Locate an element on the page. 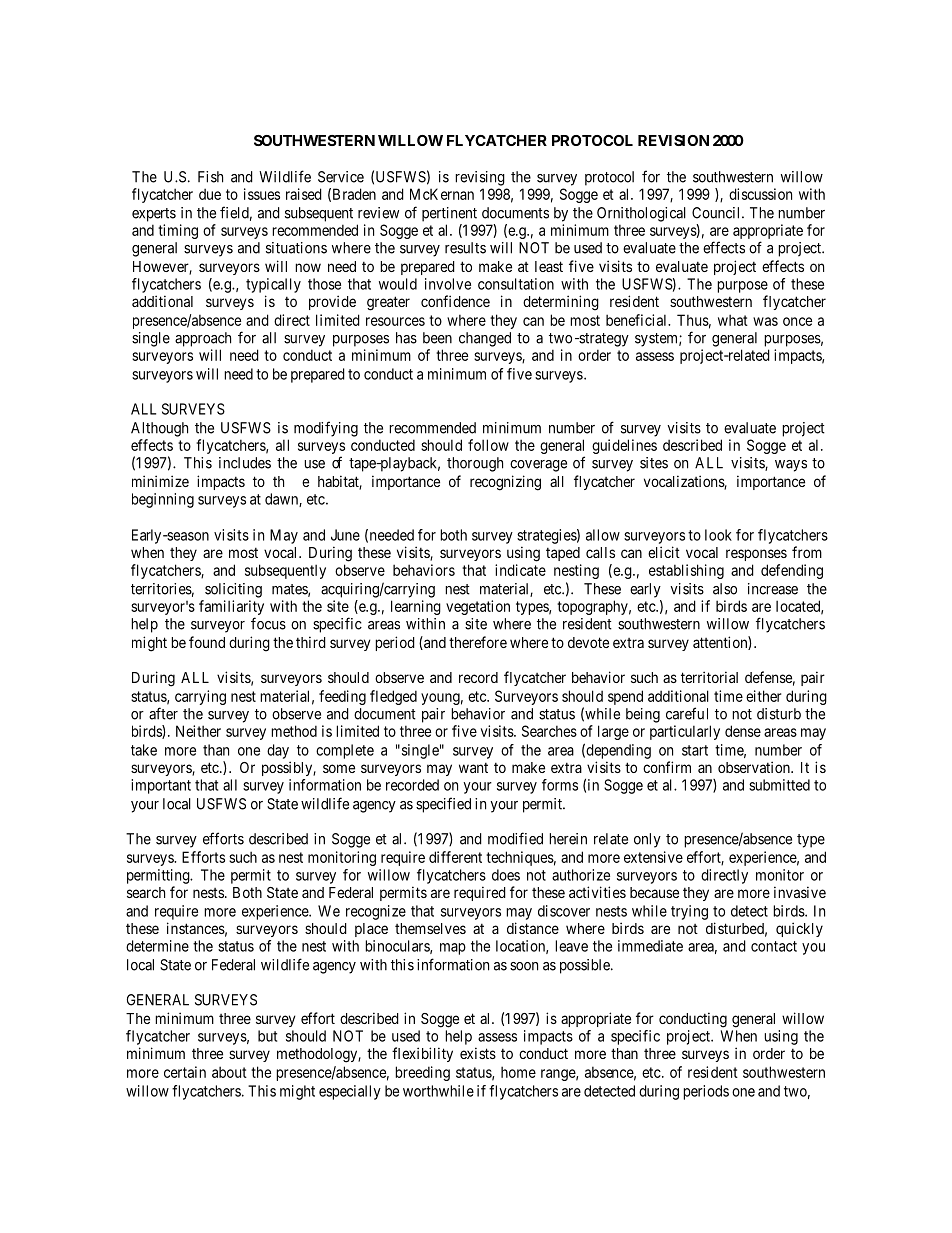 The height and width of the image is (1233, 952). Fish is located at coordinates (210, 177).
